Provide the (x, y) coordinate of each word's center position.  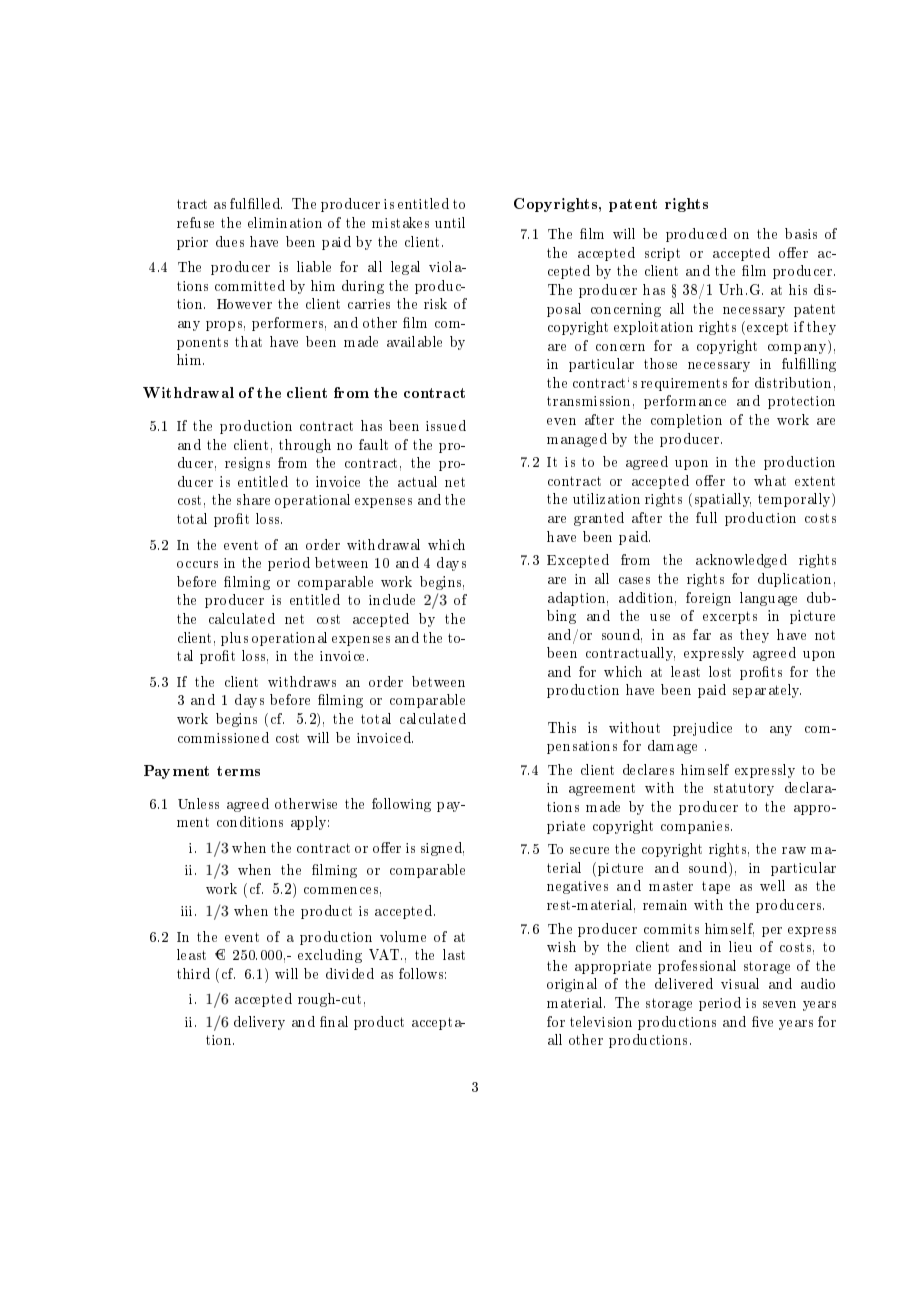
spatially (723, 500)
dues (230, 241)
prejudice (702, 729)
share (253, 499)
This (562, 727)
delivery (259, 1023)
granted (599, 519)
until (450, 222)
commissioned (223, 737)
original (572, 985)
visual (740, 983)
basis (801, 233)
